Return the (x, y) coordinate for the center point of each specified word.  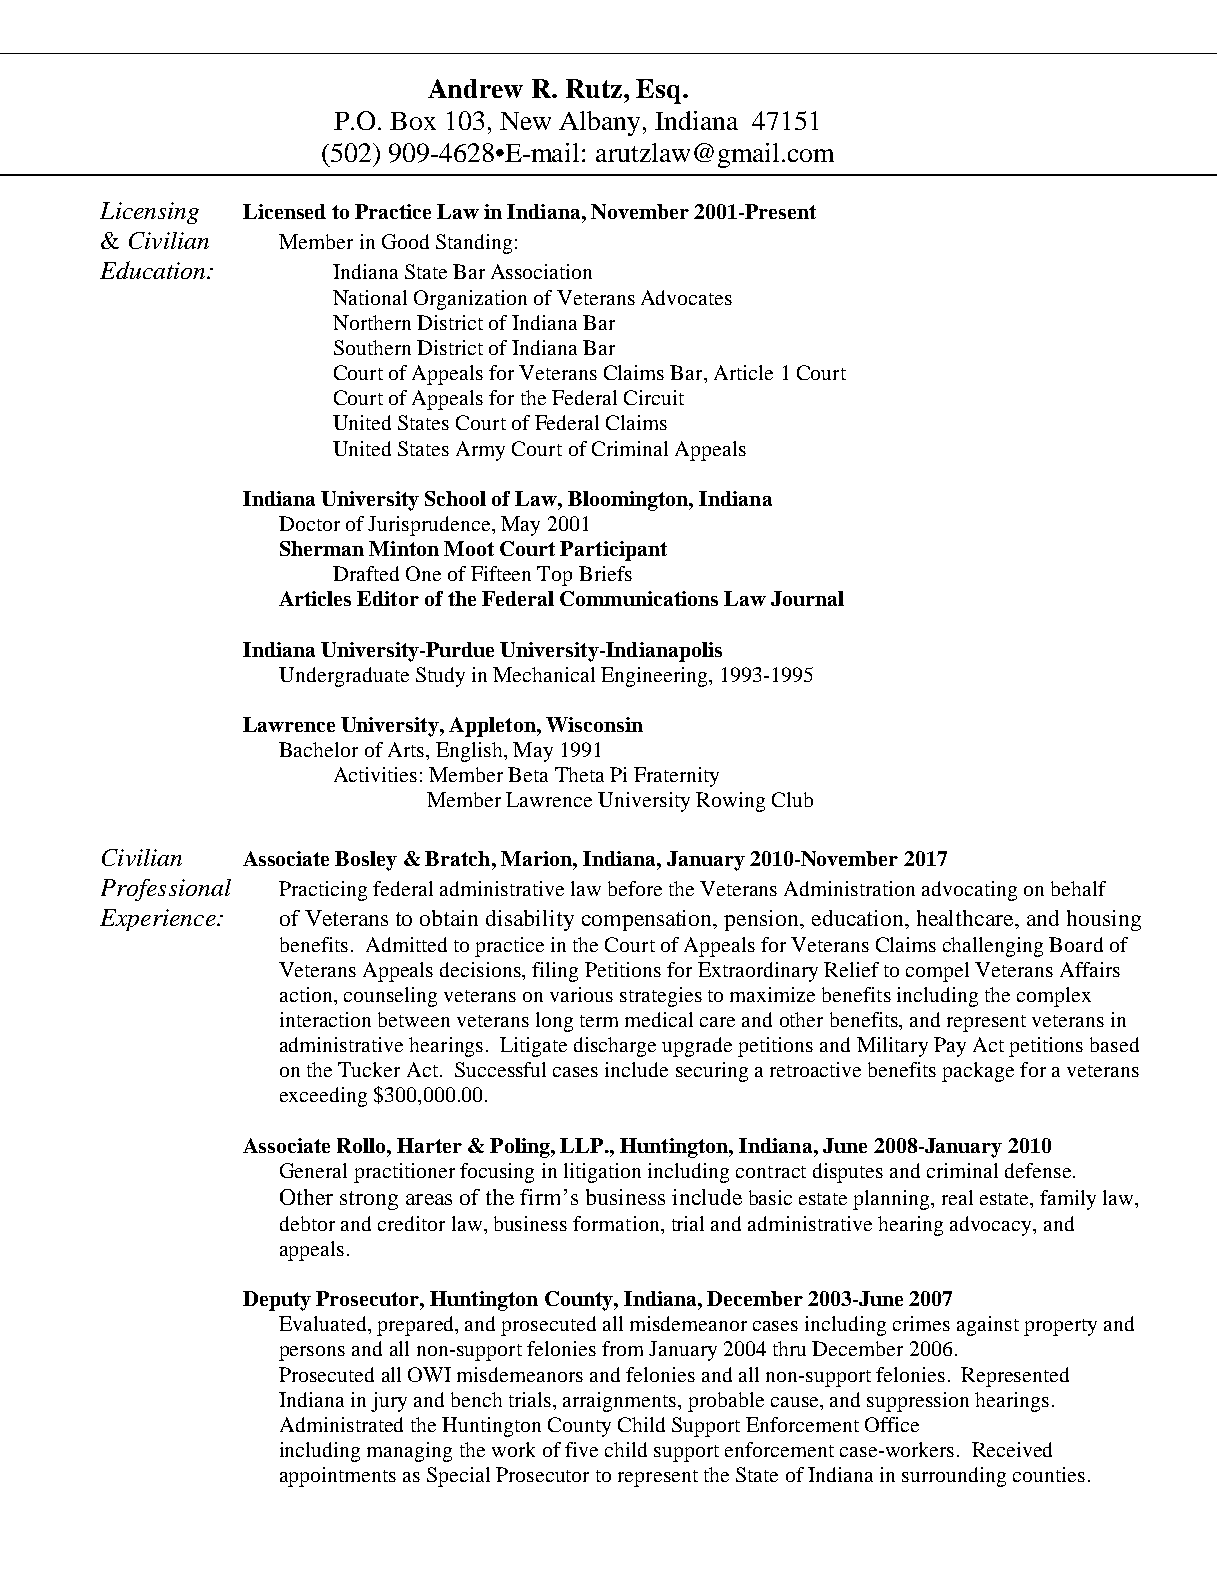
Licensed (284, 211)
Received (1012, 1449)
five (581, 1449)
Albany (599, 123)
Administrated (341, 1424)
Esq (658, 91)
